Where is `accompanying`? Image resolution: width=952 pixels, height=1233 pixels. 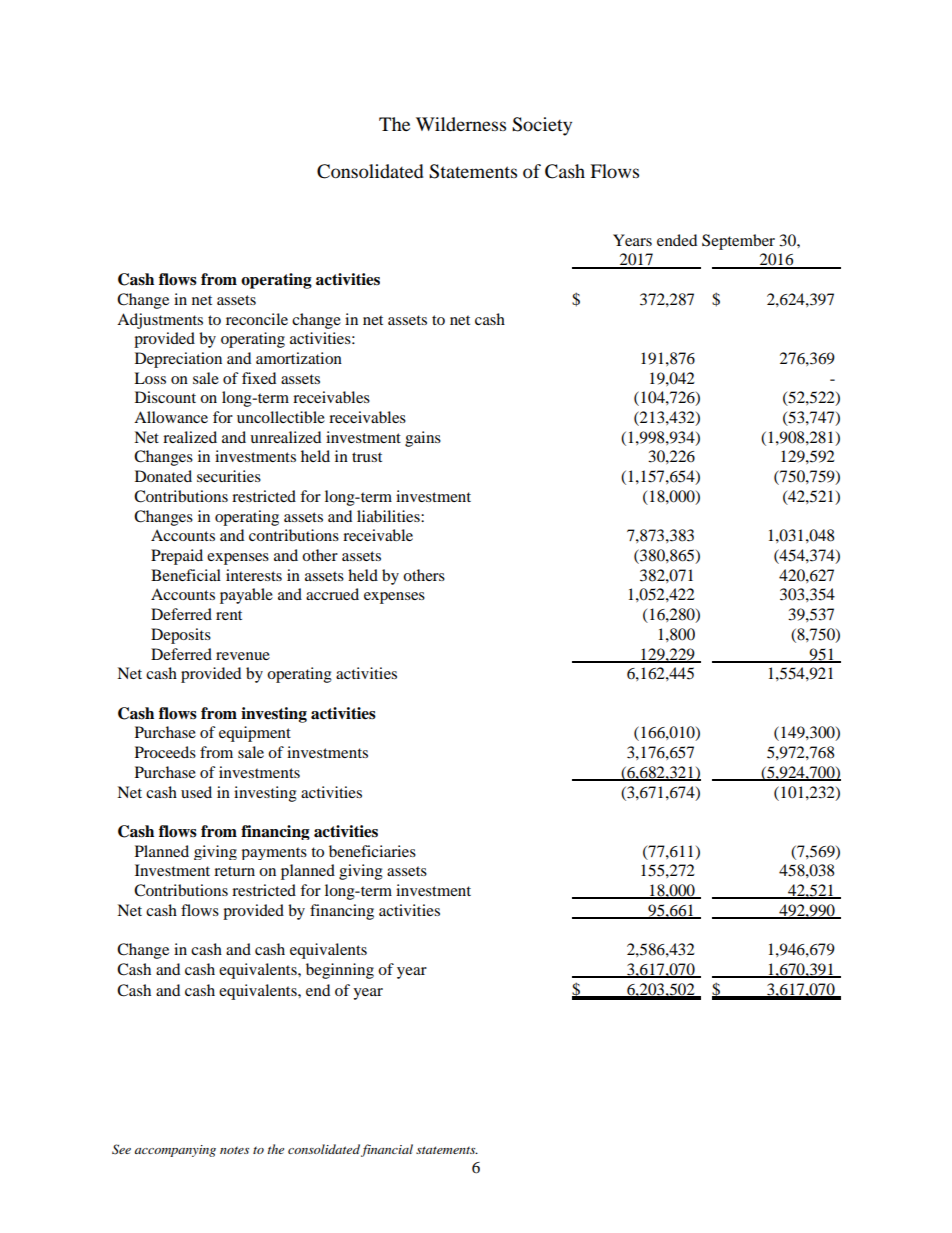 accompanying is located at coordinates (175, 1151).
